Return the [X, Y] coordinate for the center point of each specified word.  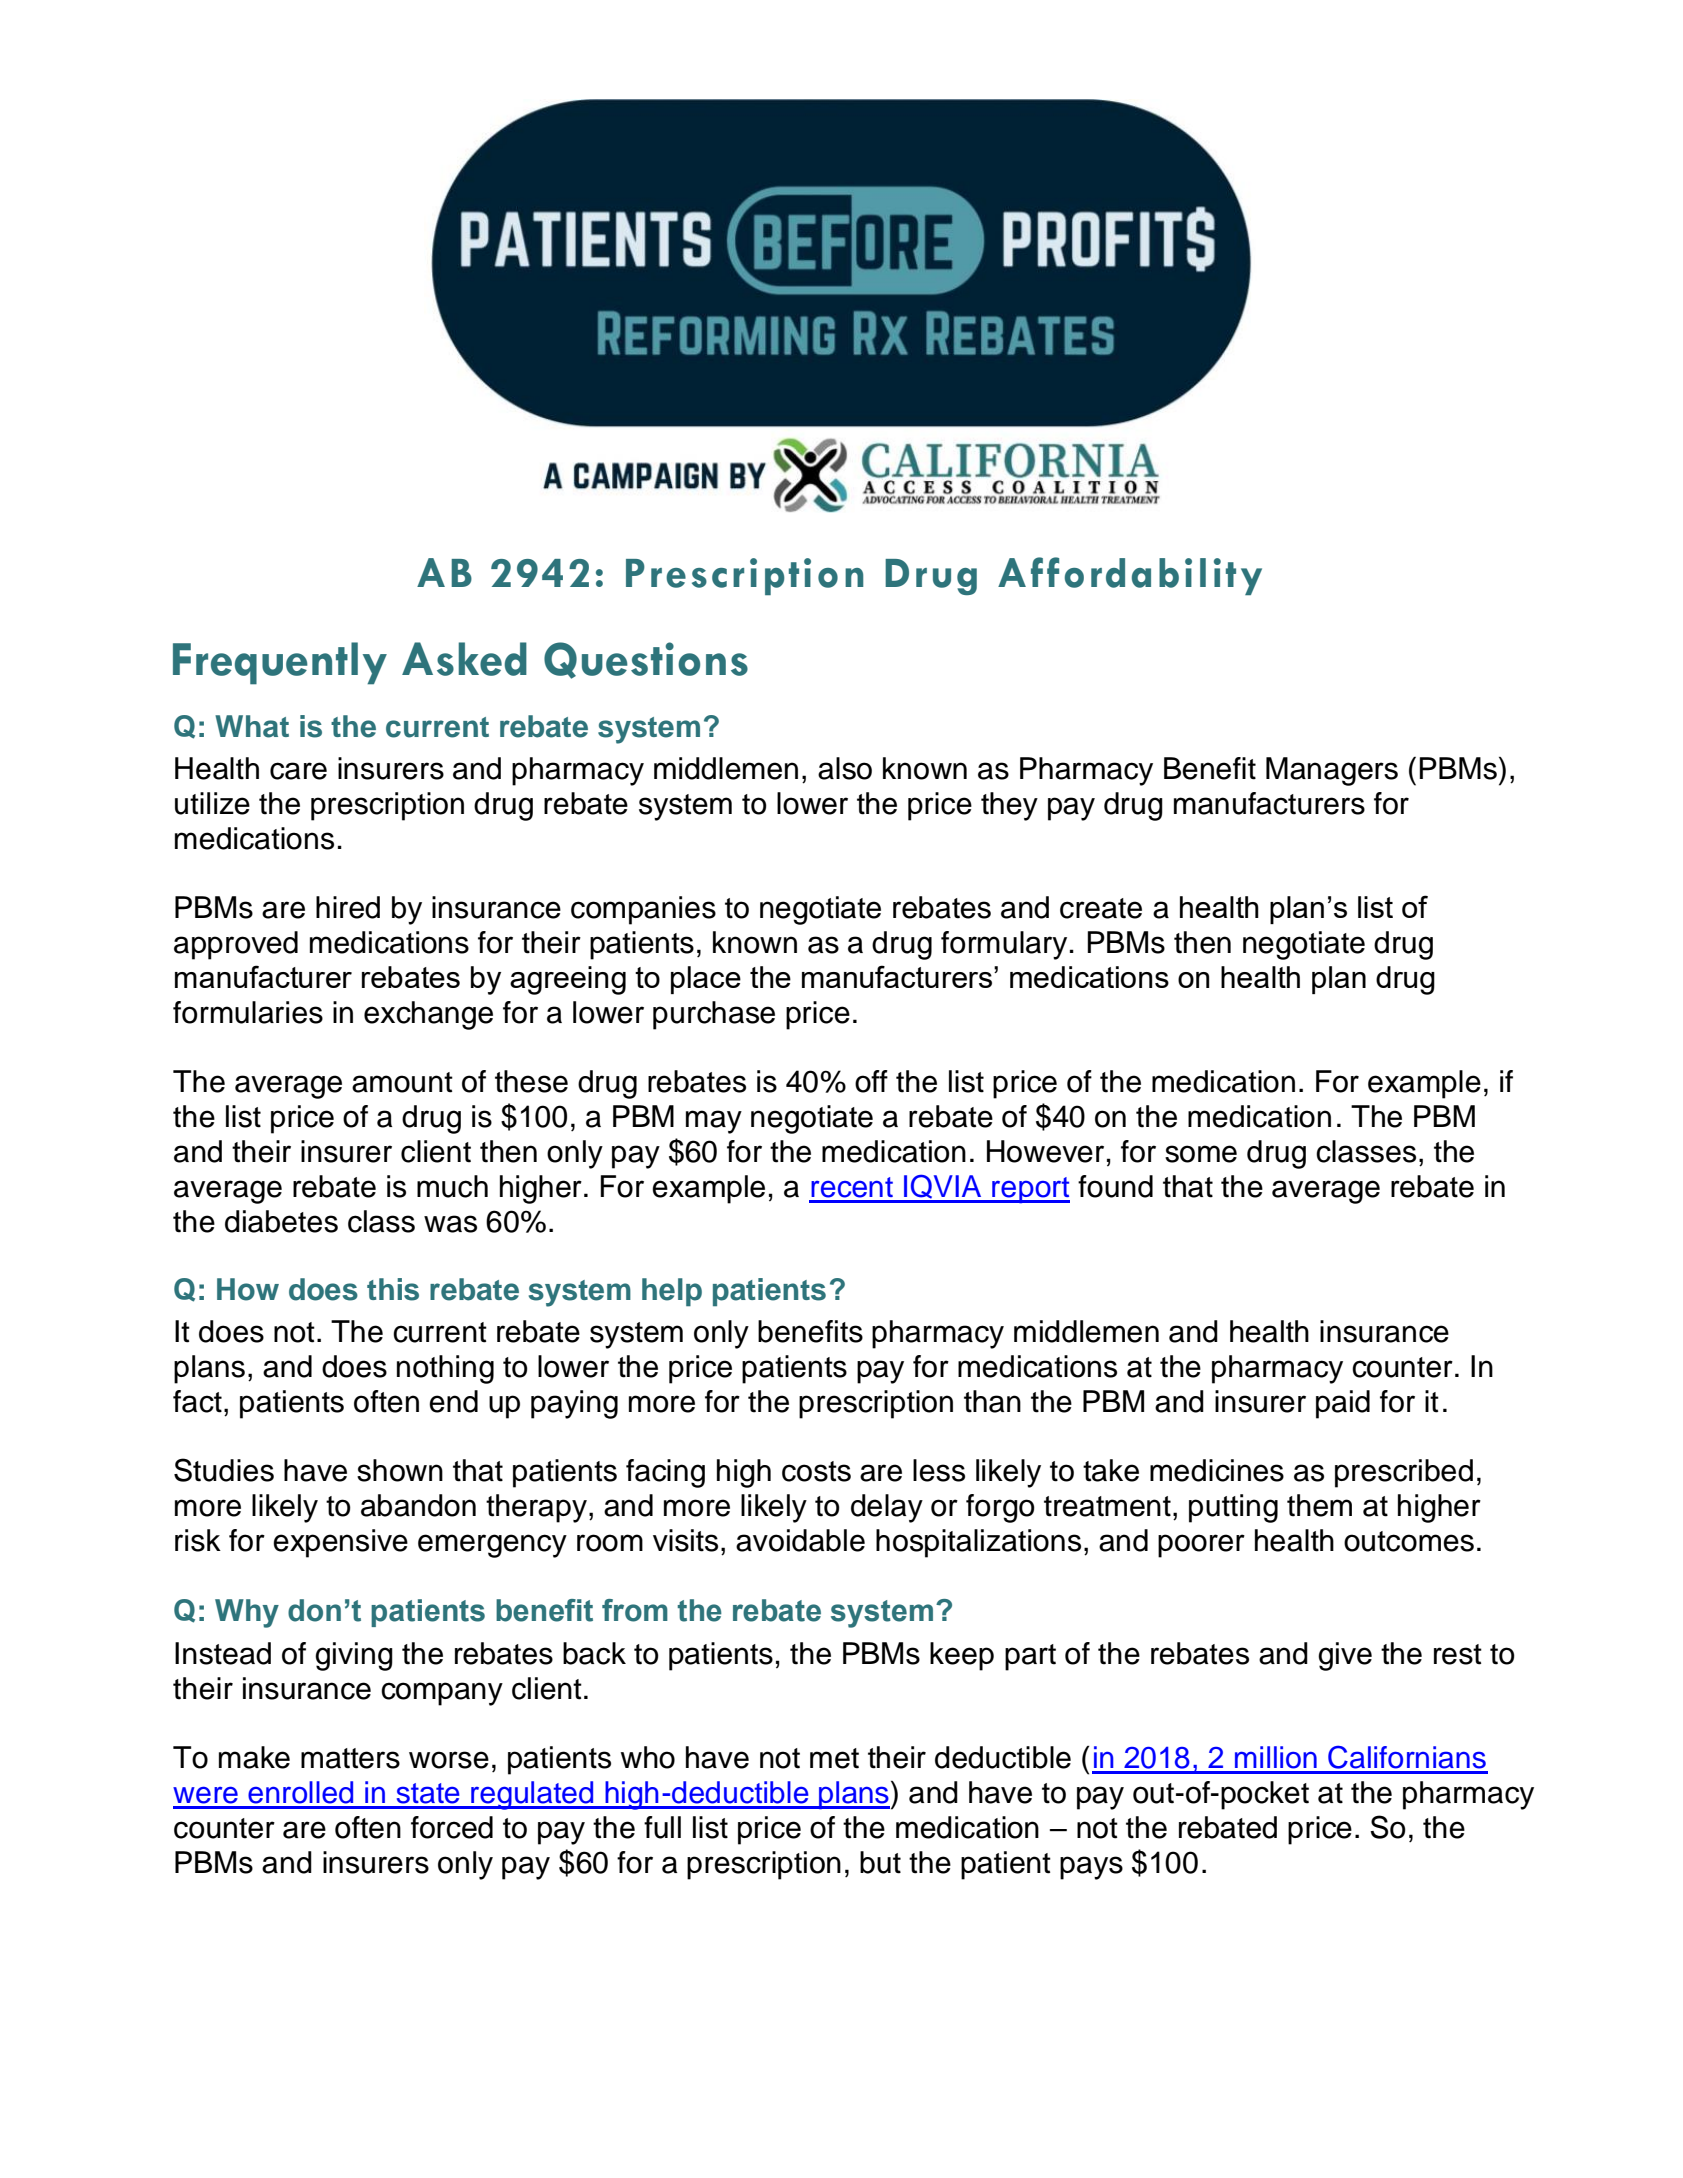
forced [452, 1827]
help [672, 1292]
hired [348, 907]
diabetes [281, 1221]
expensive [340, 1543]
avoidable [800, 1540]
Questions [646, 660]
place [706, 980]
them [1319, 1505]
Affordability [1130, 576]
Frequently [280, 663]
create [1101, 908]
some [1201, 1154]
